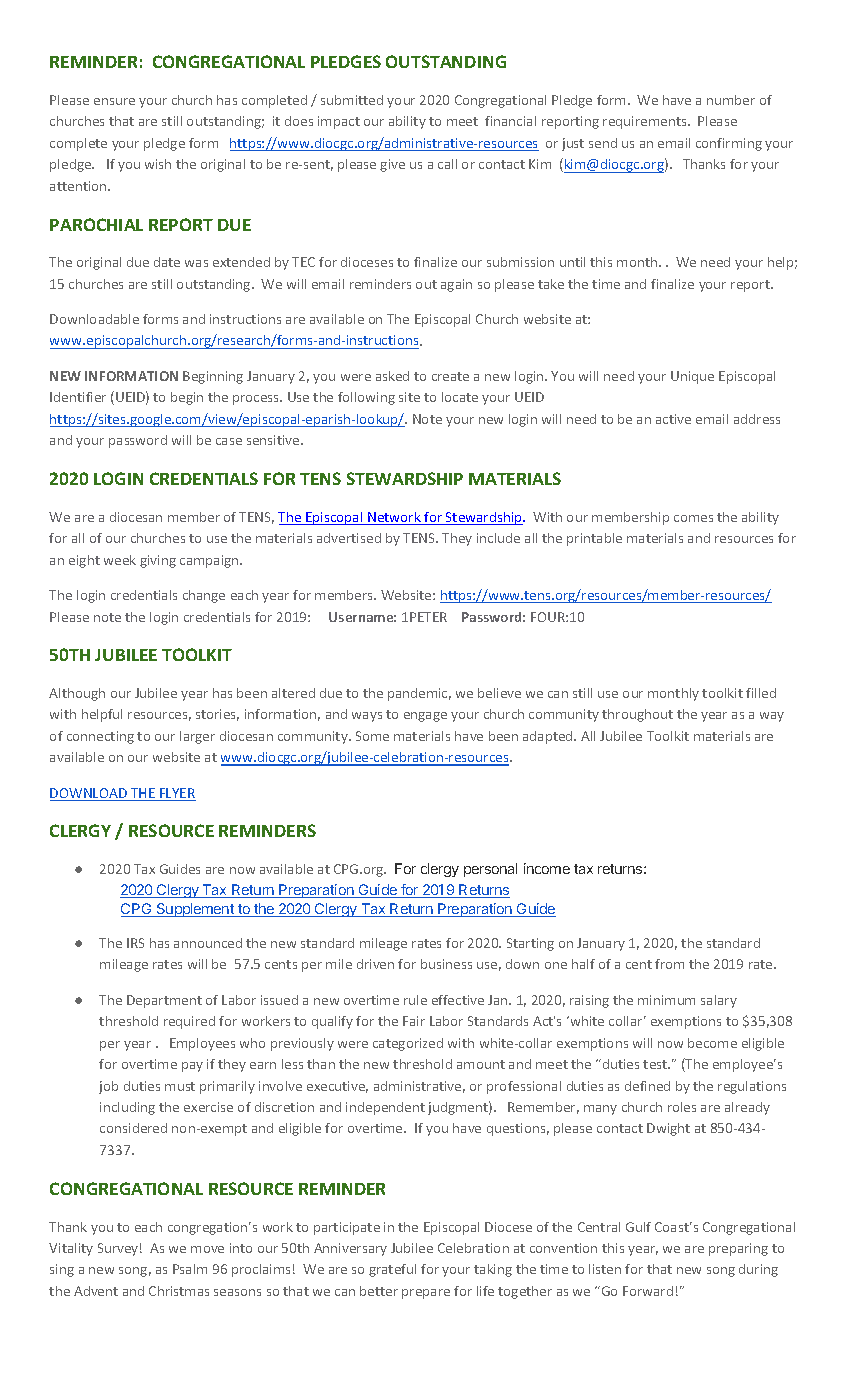  What do you see at coordinates (158, 164) in the image?
I see `wish` at bounding box center [158, 164].
